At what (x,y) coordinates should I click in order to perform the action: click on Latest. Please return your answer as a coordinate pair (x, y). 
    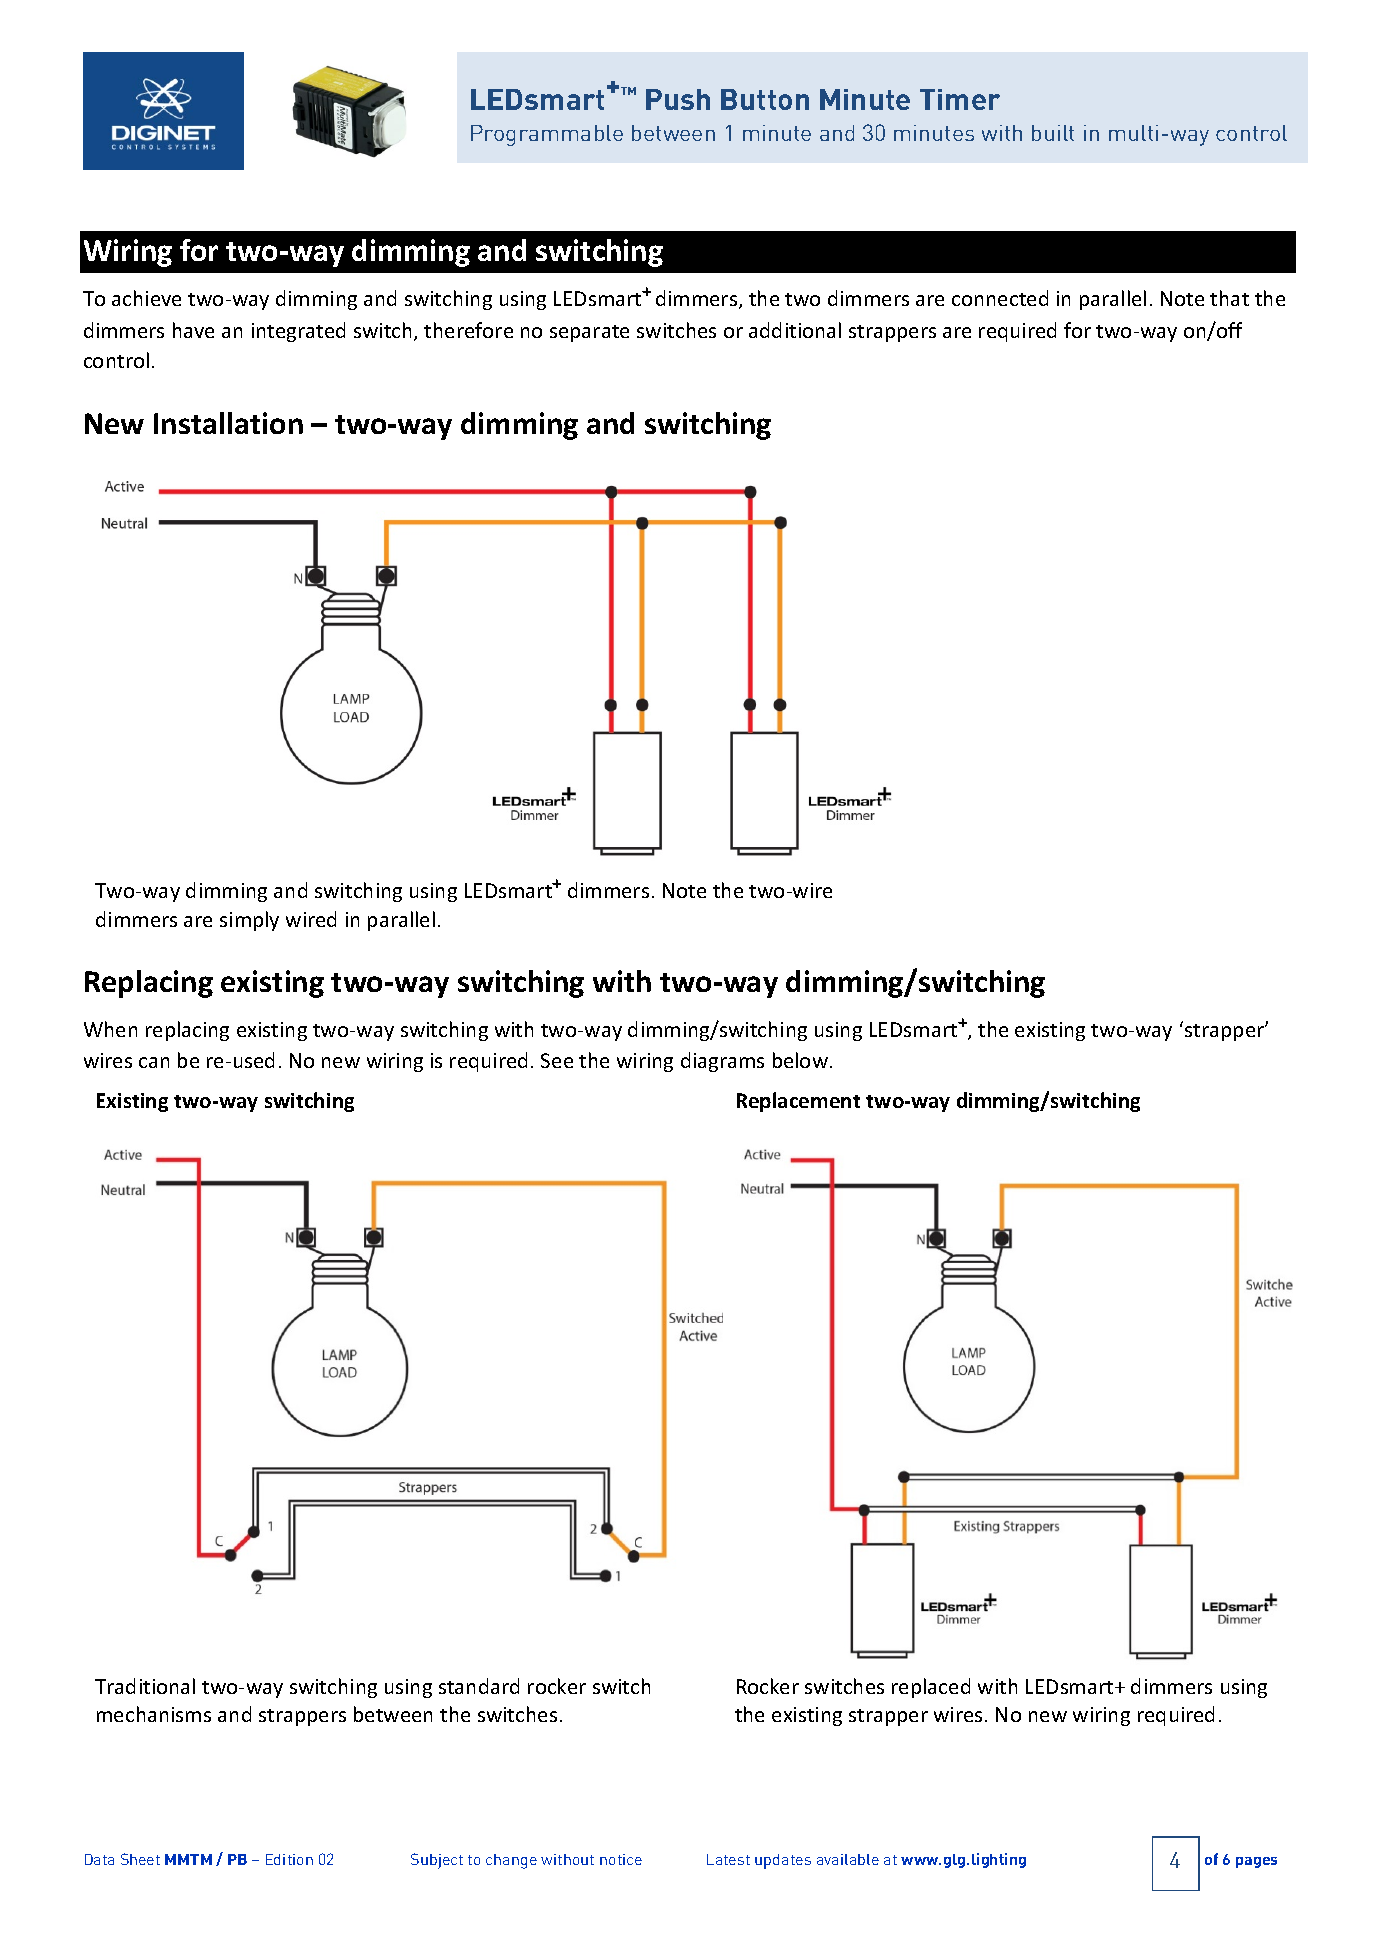
    Looking at the image, I should click on (728, 1859).
